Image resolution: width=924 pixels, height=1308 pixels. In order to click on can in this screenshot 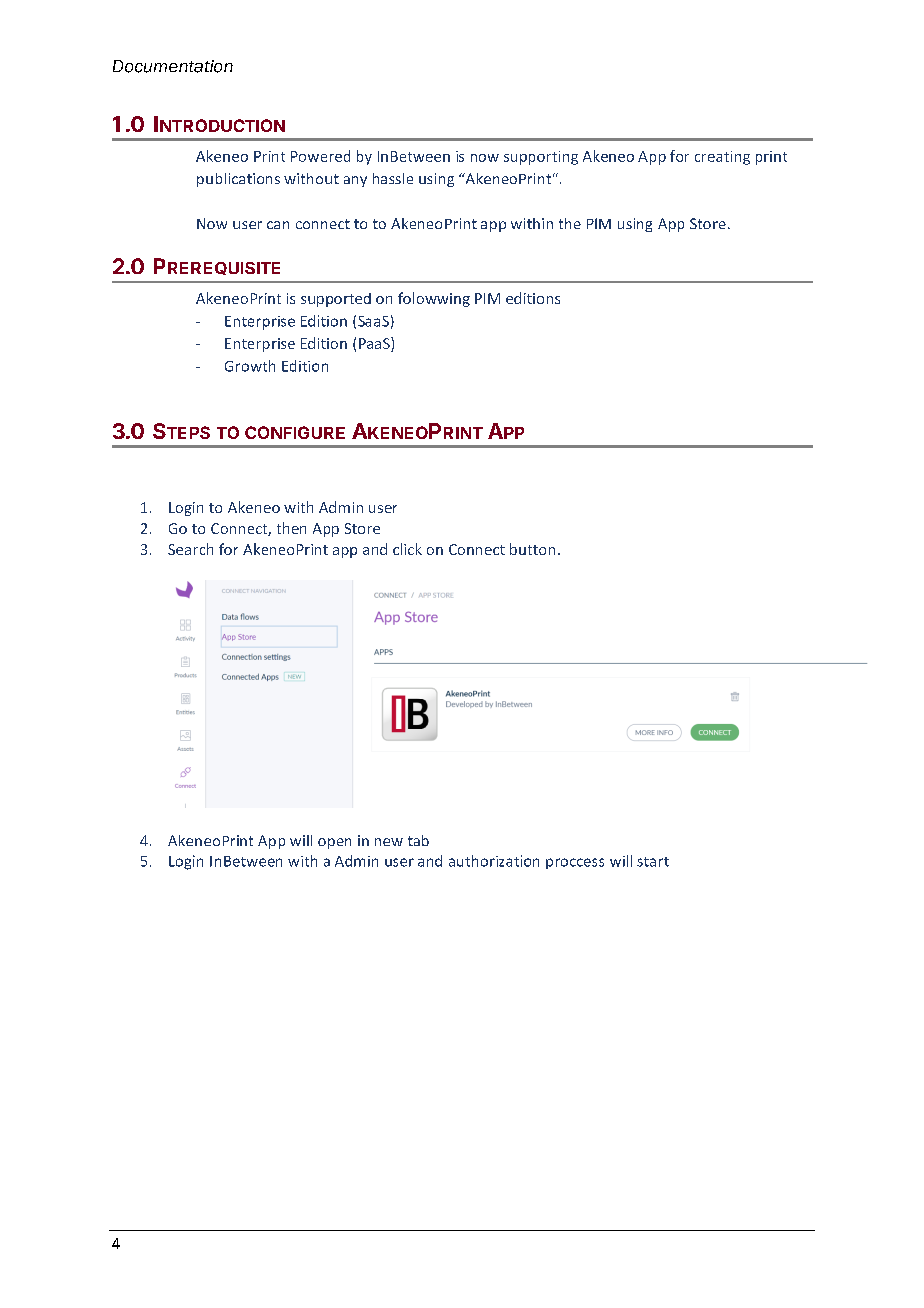, I will do `click(278, 225)`.
